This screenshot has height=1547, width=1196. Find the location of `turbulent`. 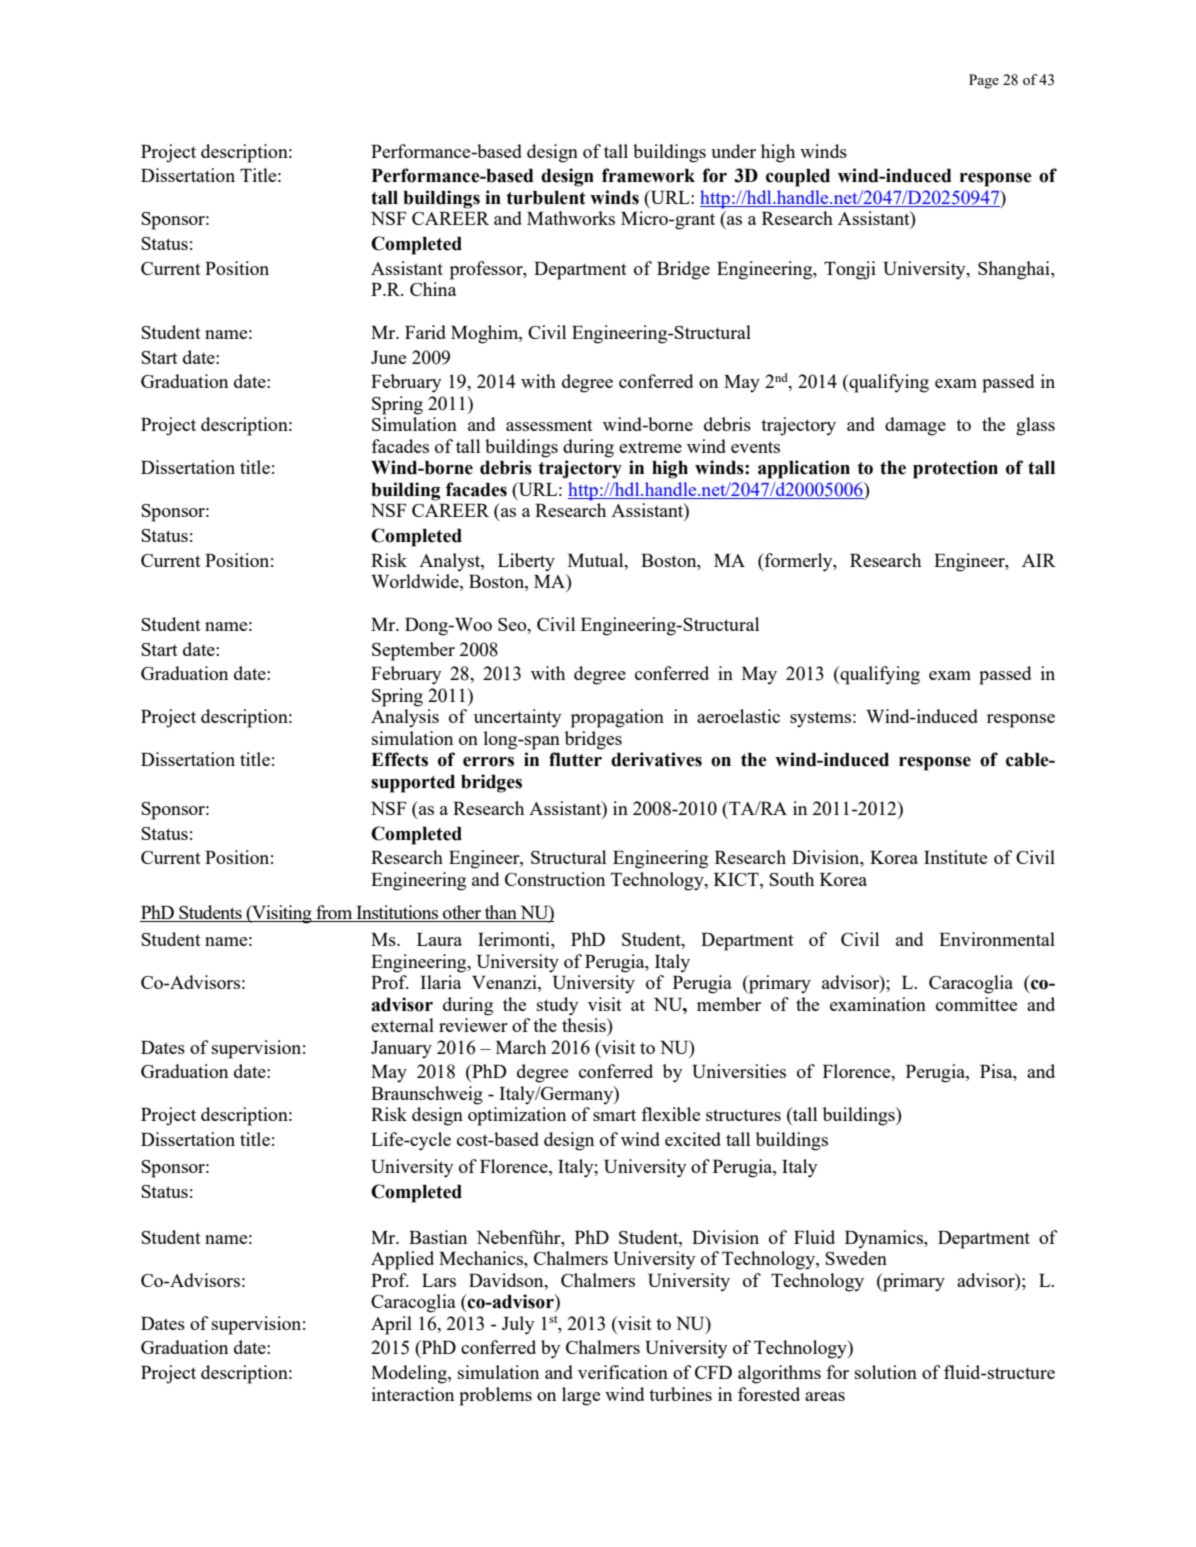

turbulent is located at coordinates (546, 198).
